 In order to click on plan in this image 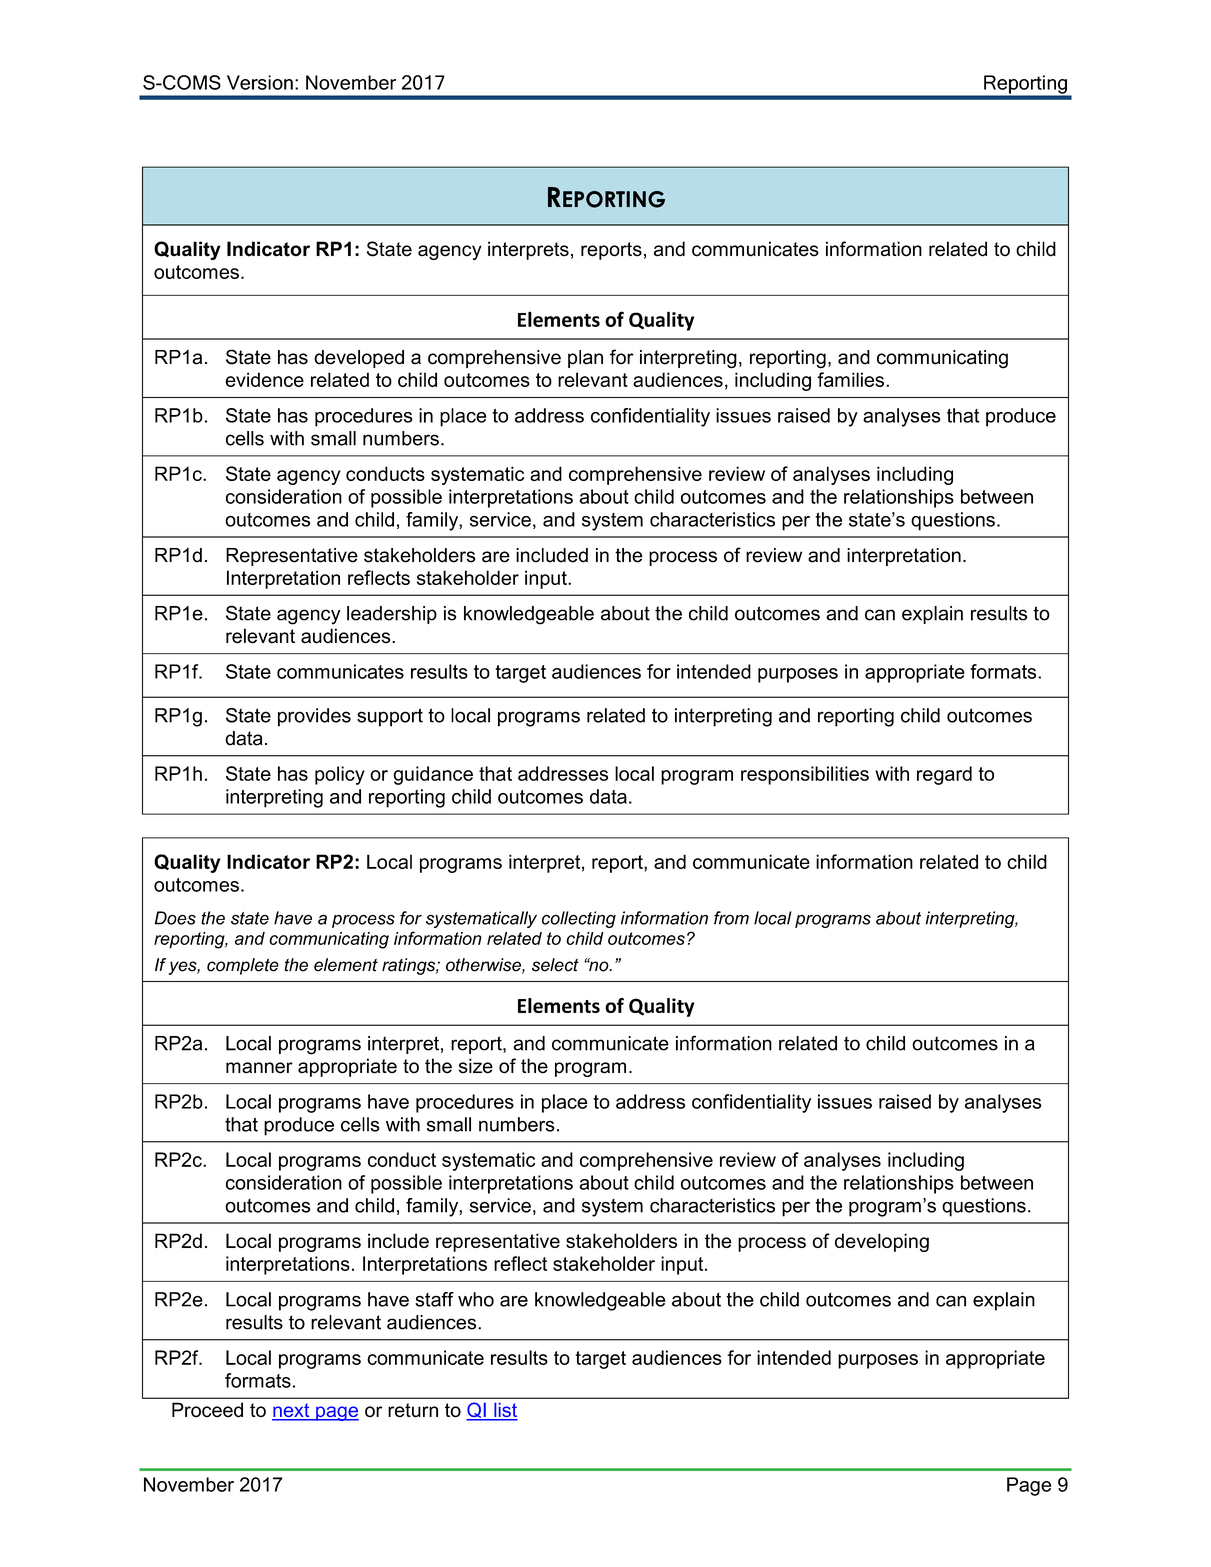, I will do `click(585, 359)`.
